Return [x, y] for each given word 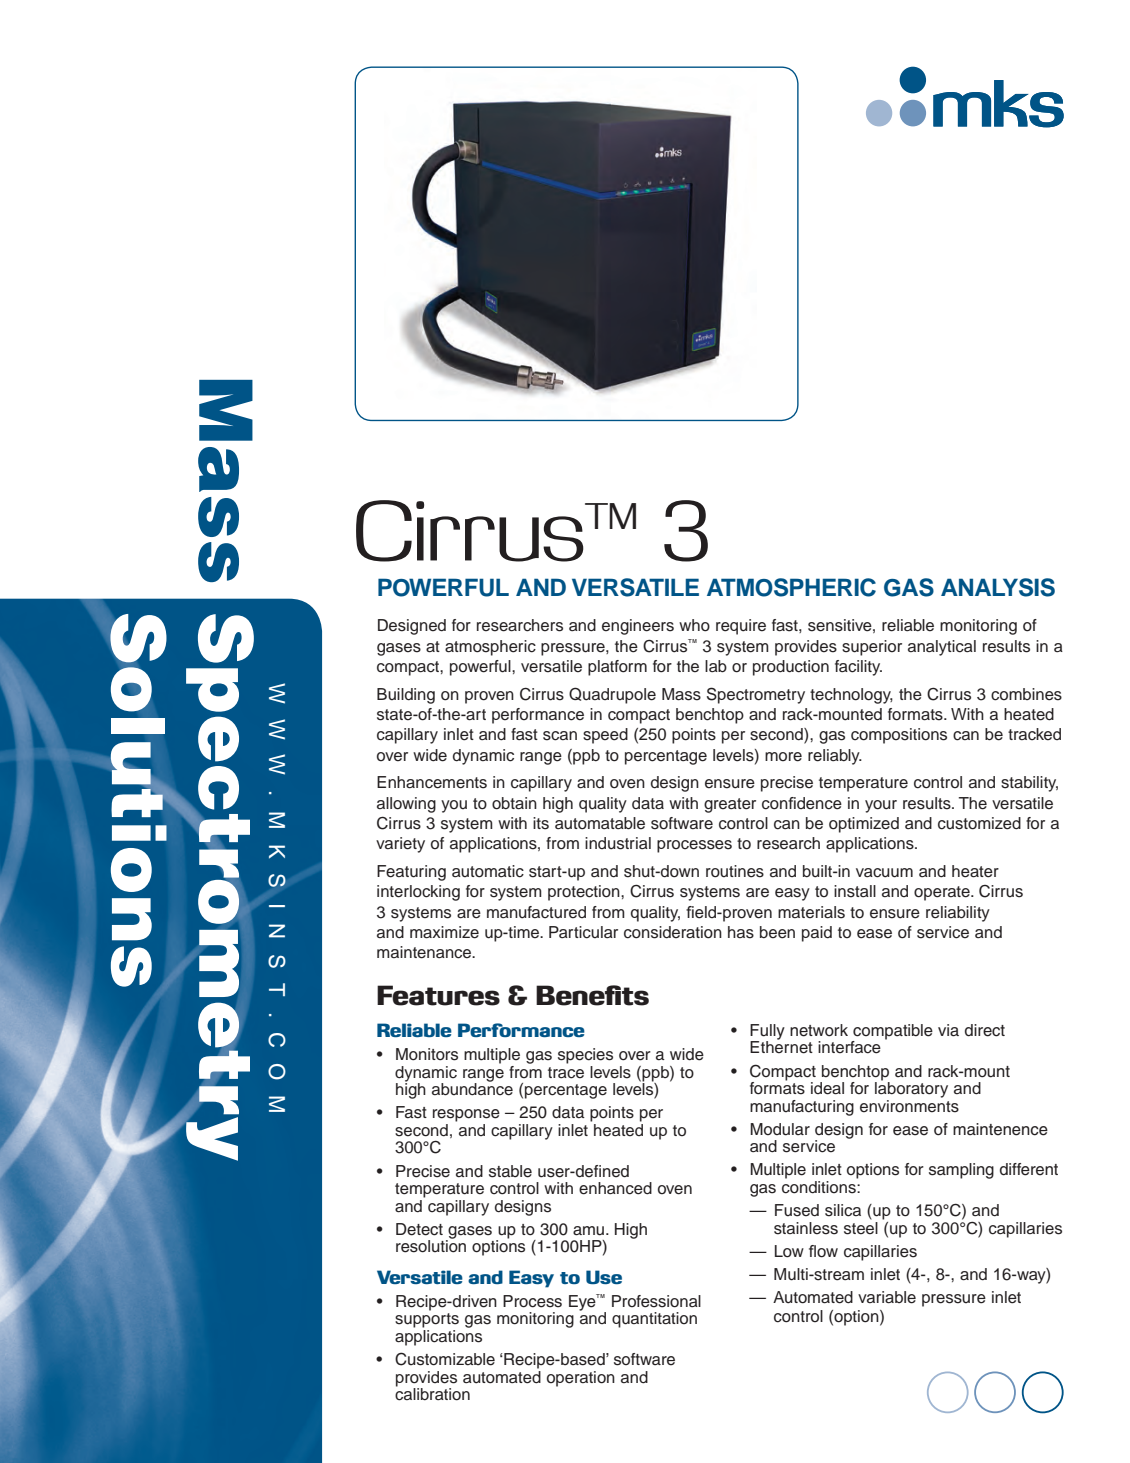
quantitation [654, 1320]
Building [406, 696]
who [694, 625]
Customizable [445, 1359]
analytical [942, 648]
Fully [767, 1033]
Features [438, 995]
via [948, 1030]
